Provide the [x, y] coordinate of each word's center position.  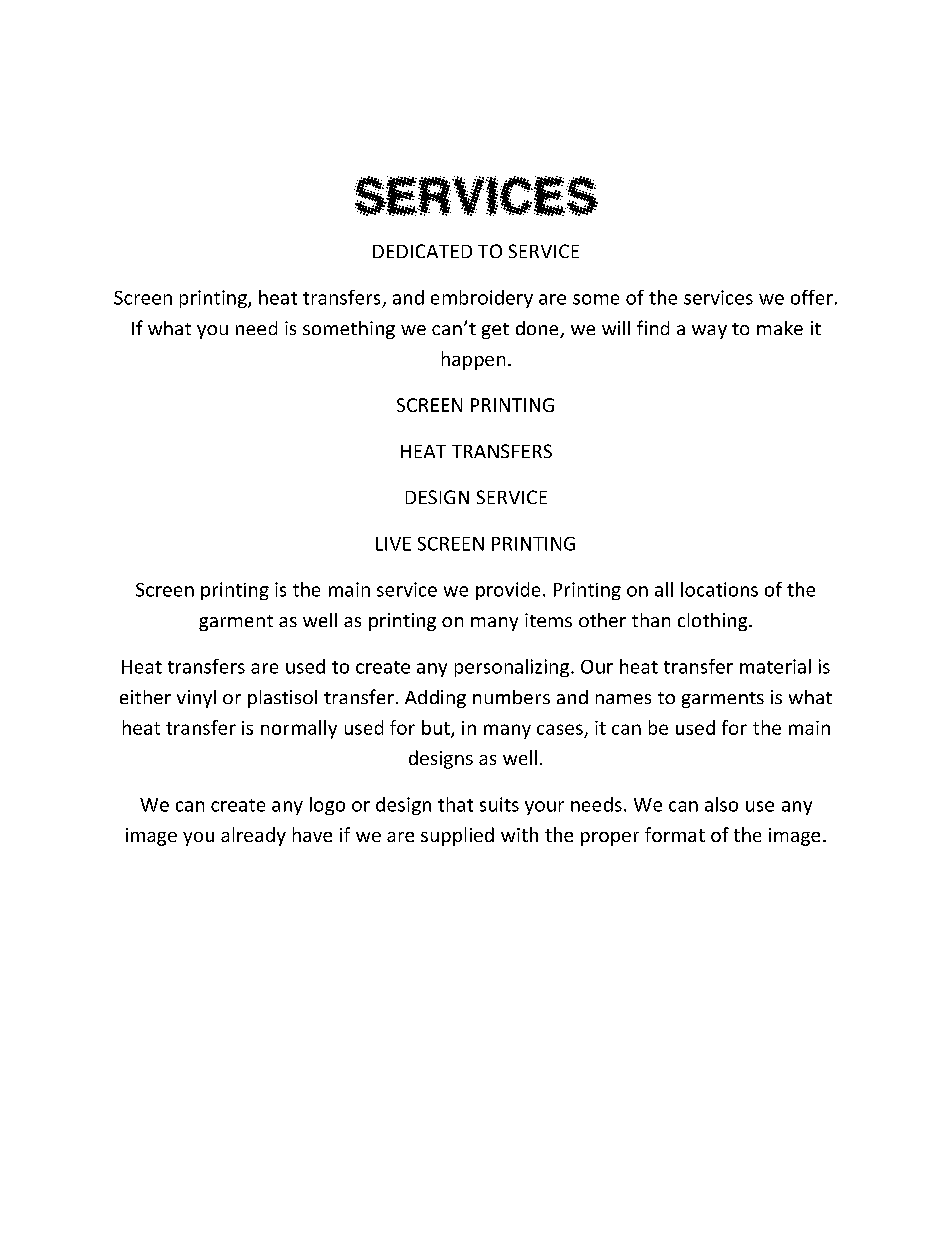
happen [473, 360]
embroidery [482, 299]
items [548, 620]
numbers [511, 697]
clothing [714, 622]
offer [812, 297]
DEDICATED [422, 251]
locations [719, 589]
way [709, 332]
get [495, 331]
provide [508, 591]
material [775, 666]
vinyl [196, 699]
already [253, 836]
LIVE [393, 544]
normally [299, 729]
